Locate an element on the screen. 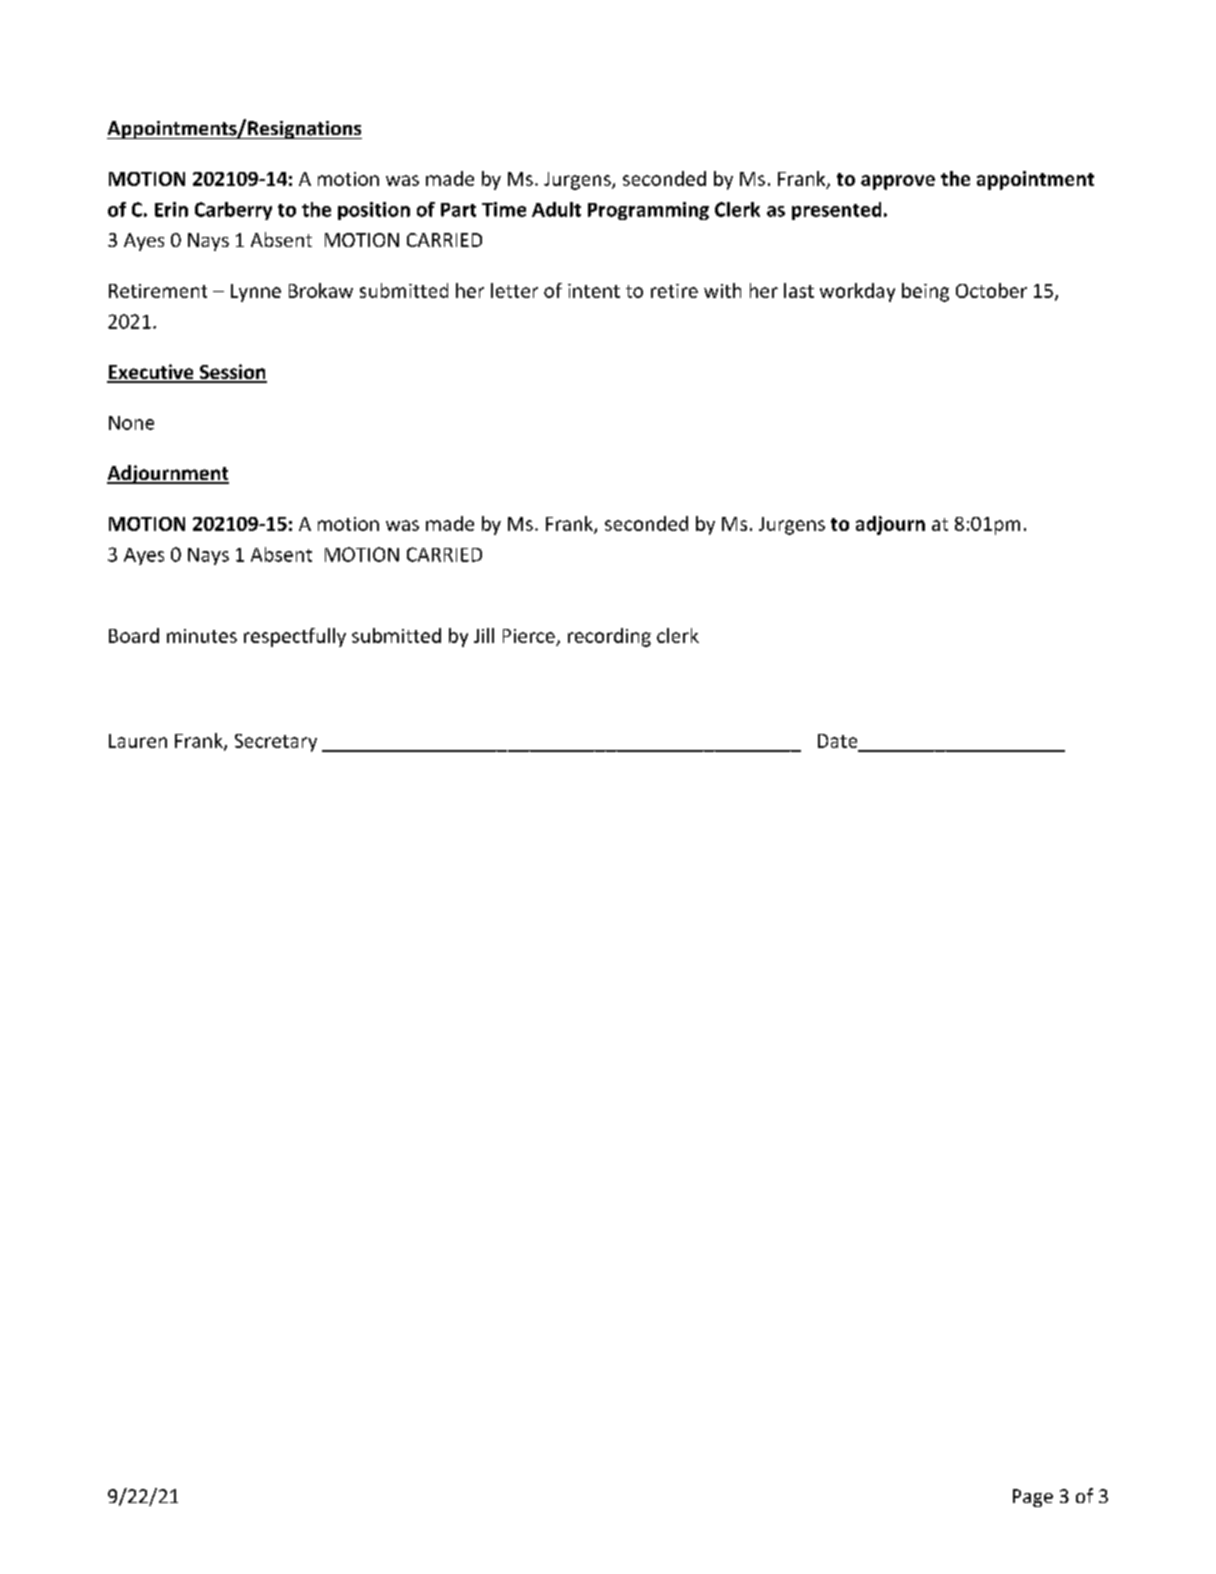 This screenshot has width=1216, height=1574. approve is located at coordinates (898, 182).
